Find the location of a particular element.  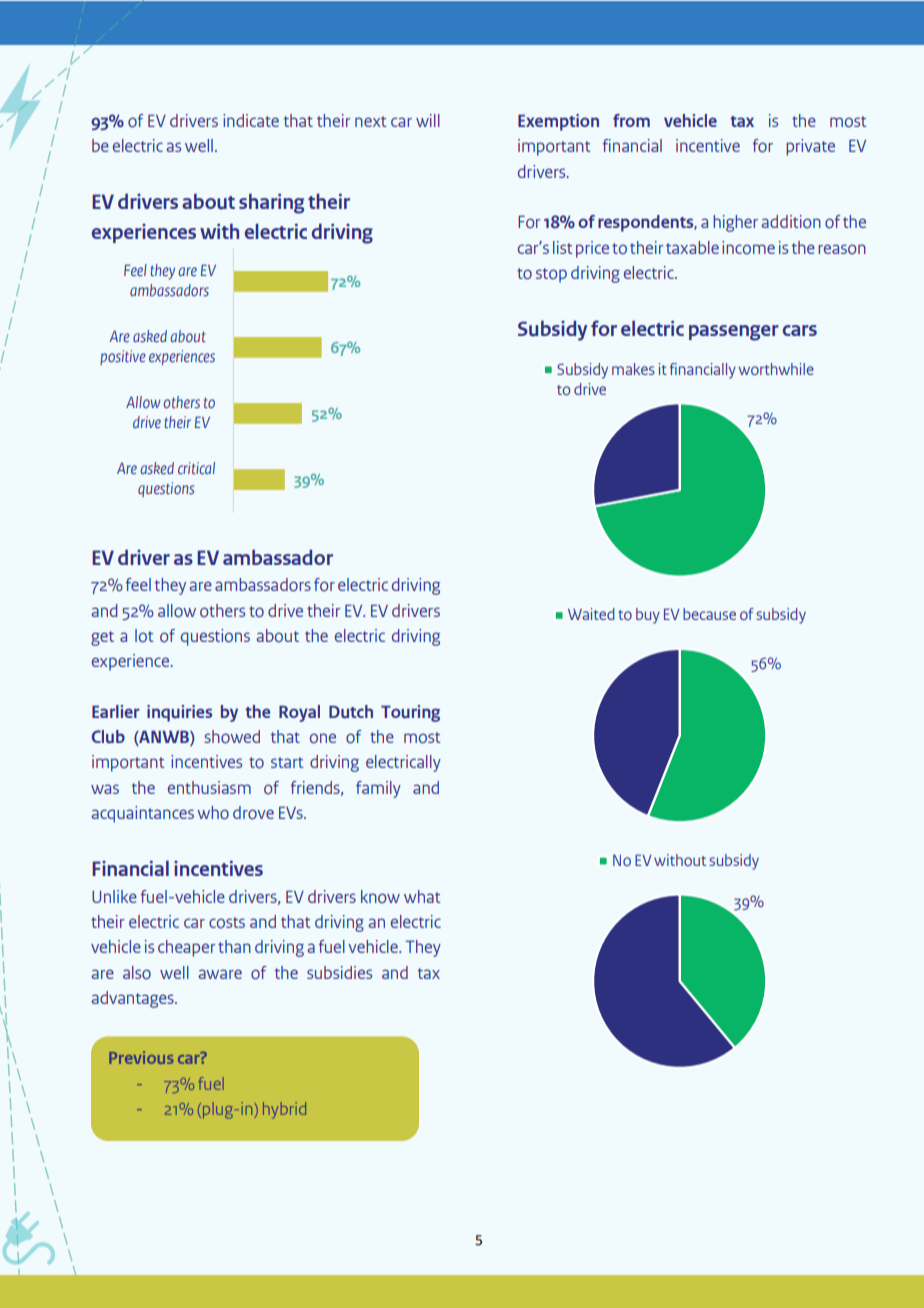

will is located at coordinates (428, 120).
